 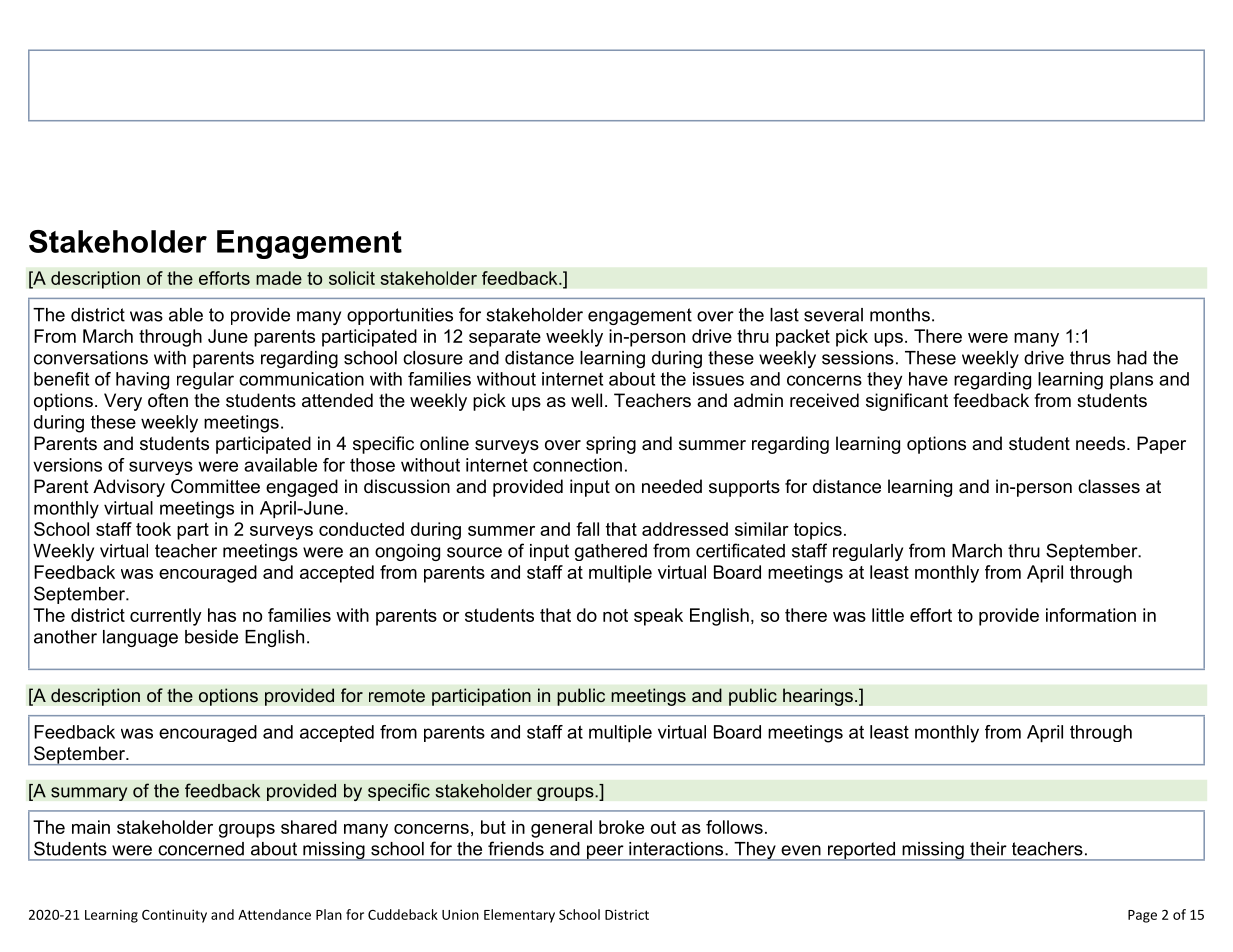 I want to click on Page, so click(x=1142, y=916).
